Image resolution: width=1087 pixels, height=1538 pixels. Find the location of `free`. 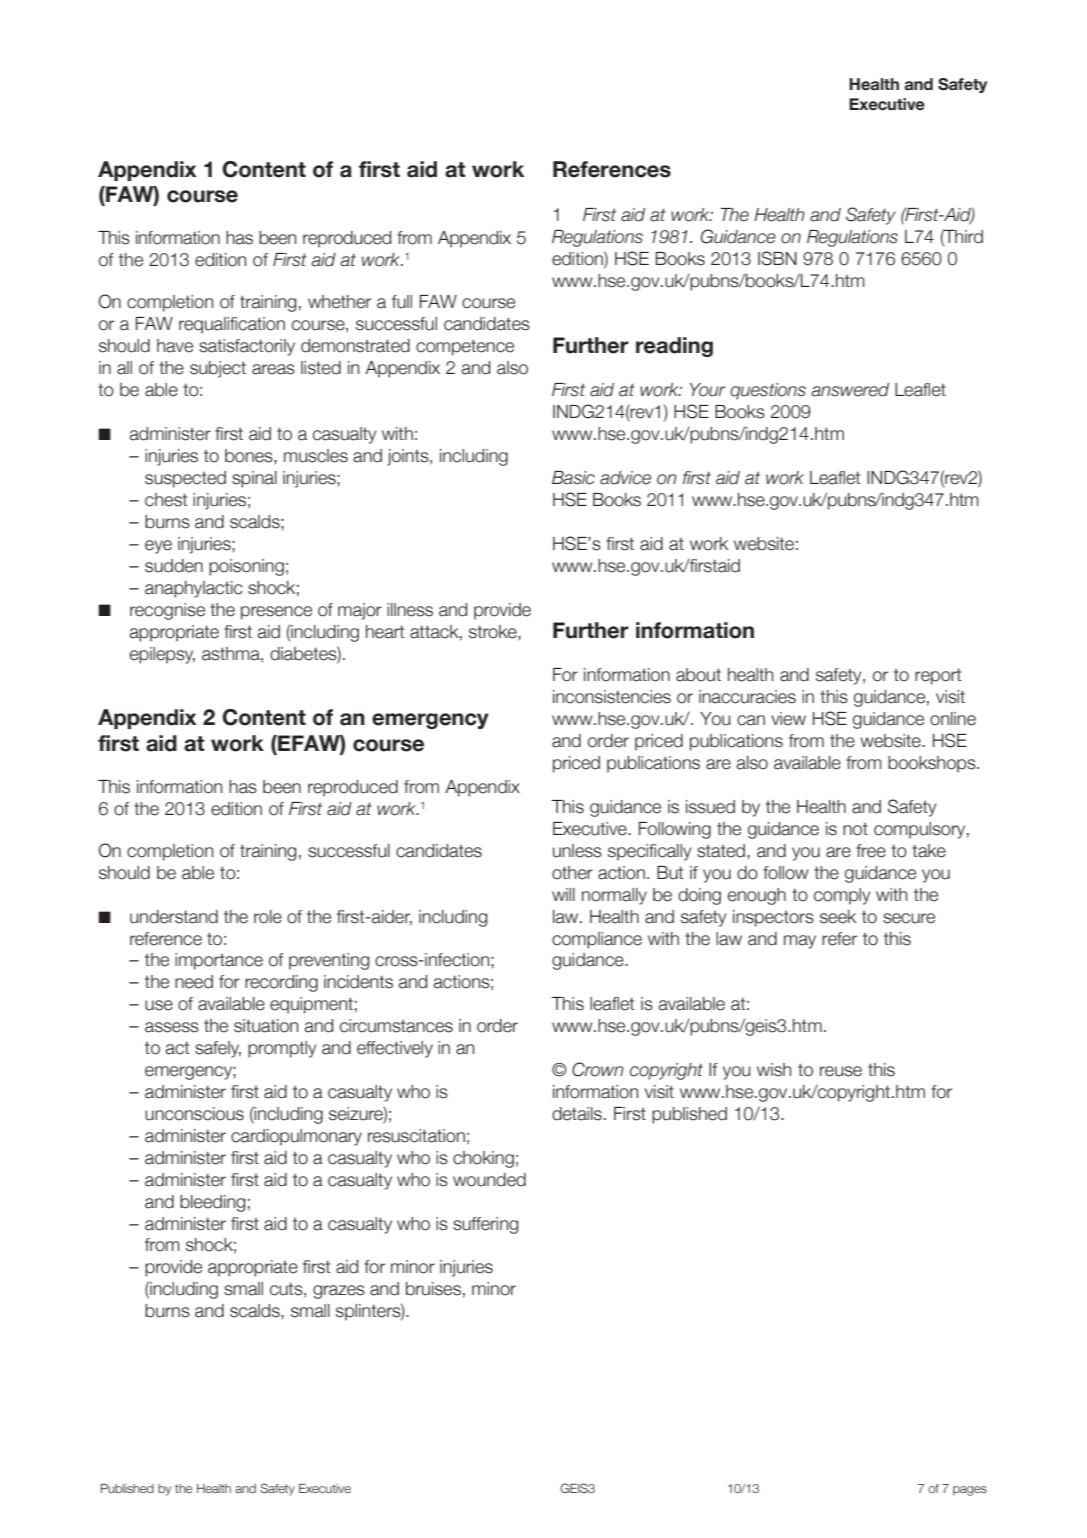

free is located at coordinates (871, 851).
